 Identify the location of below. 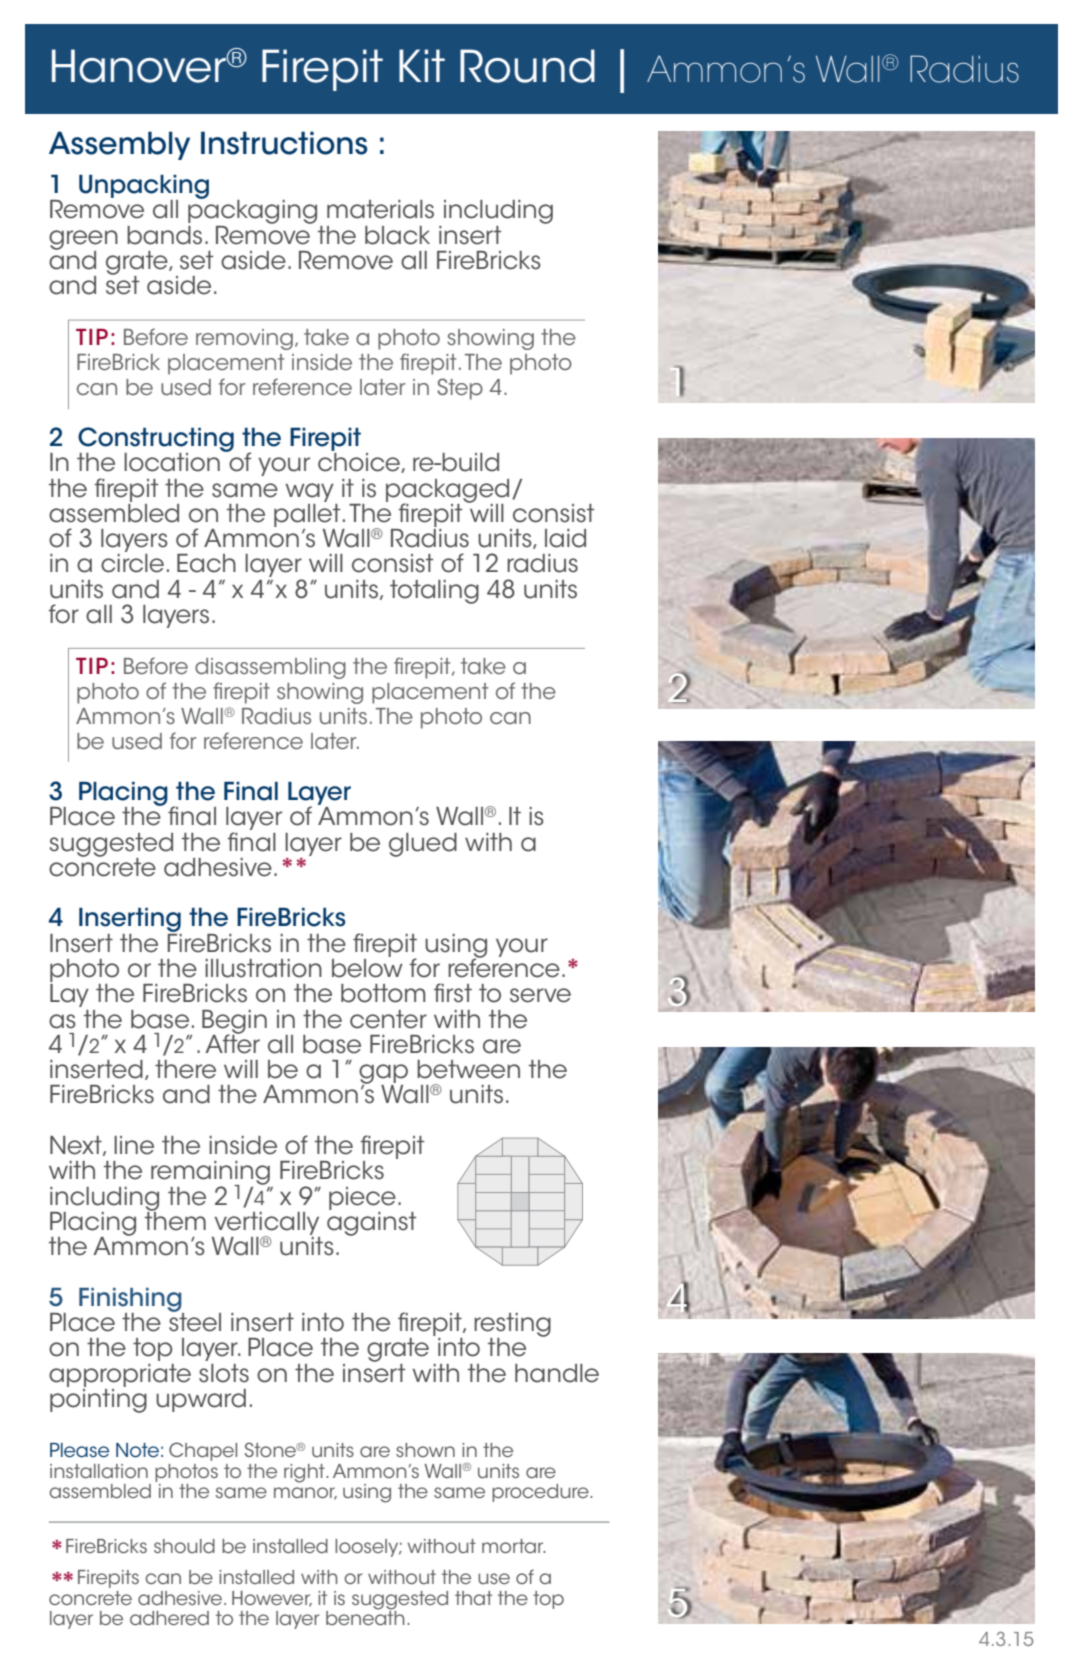
(367, 967).
